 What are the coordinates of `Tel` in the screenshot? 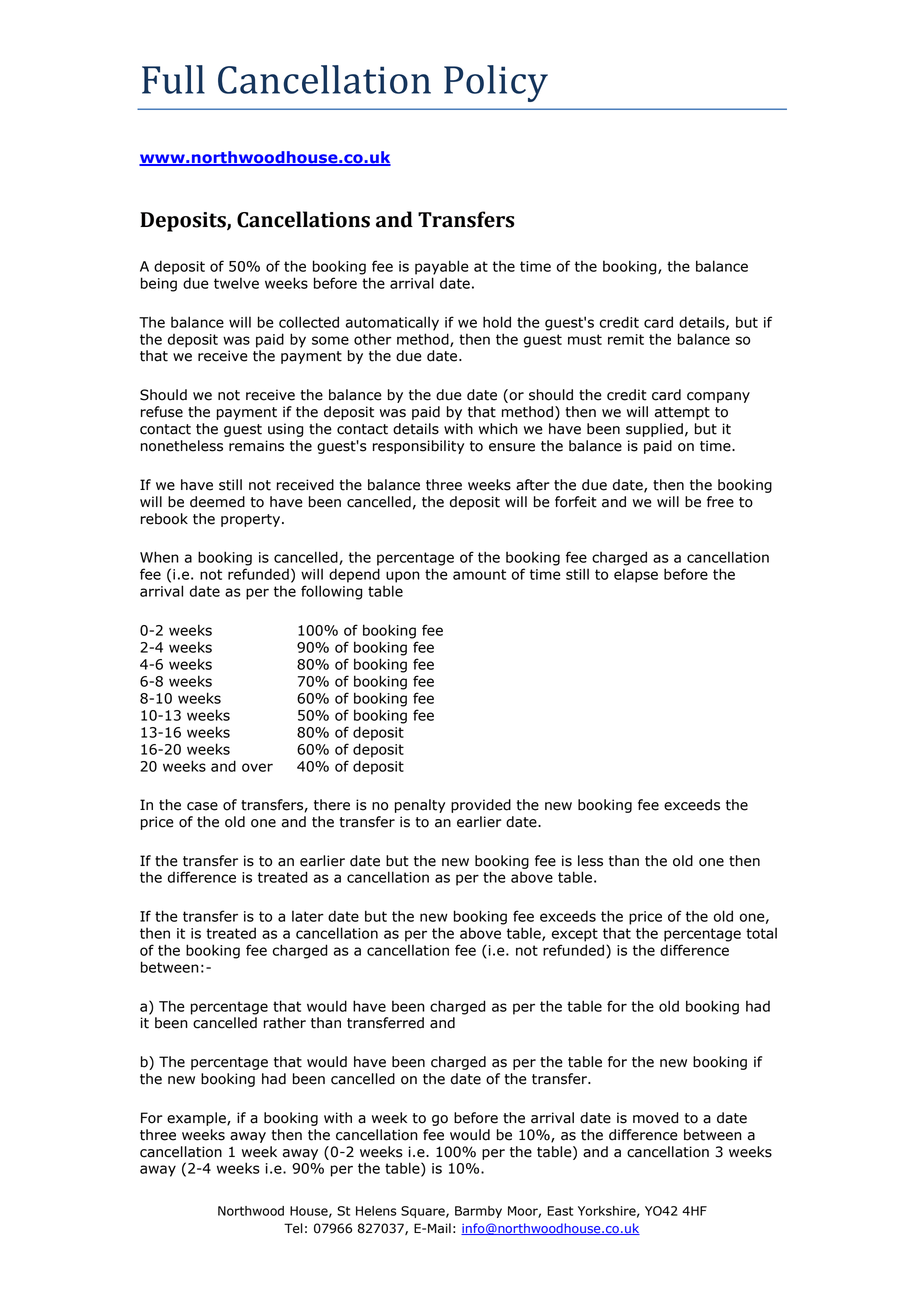 It's located at (293, 1228).
